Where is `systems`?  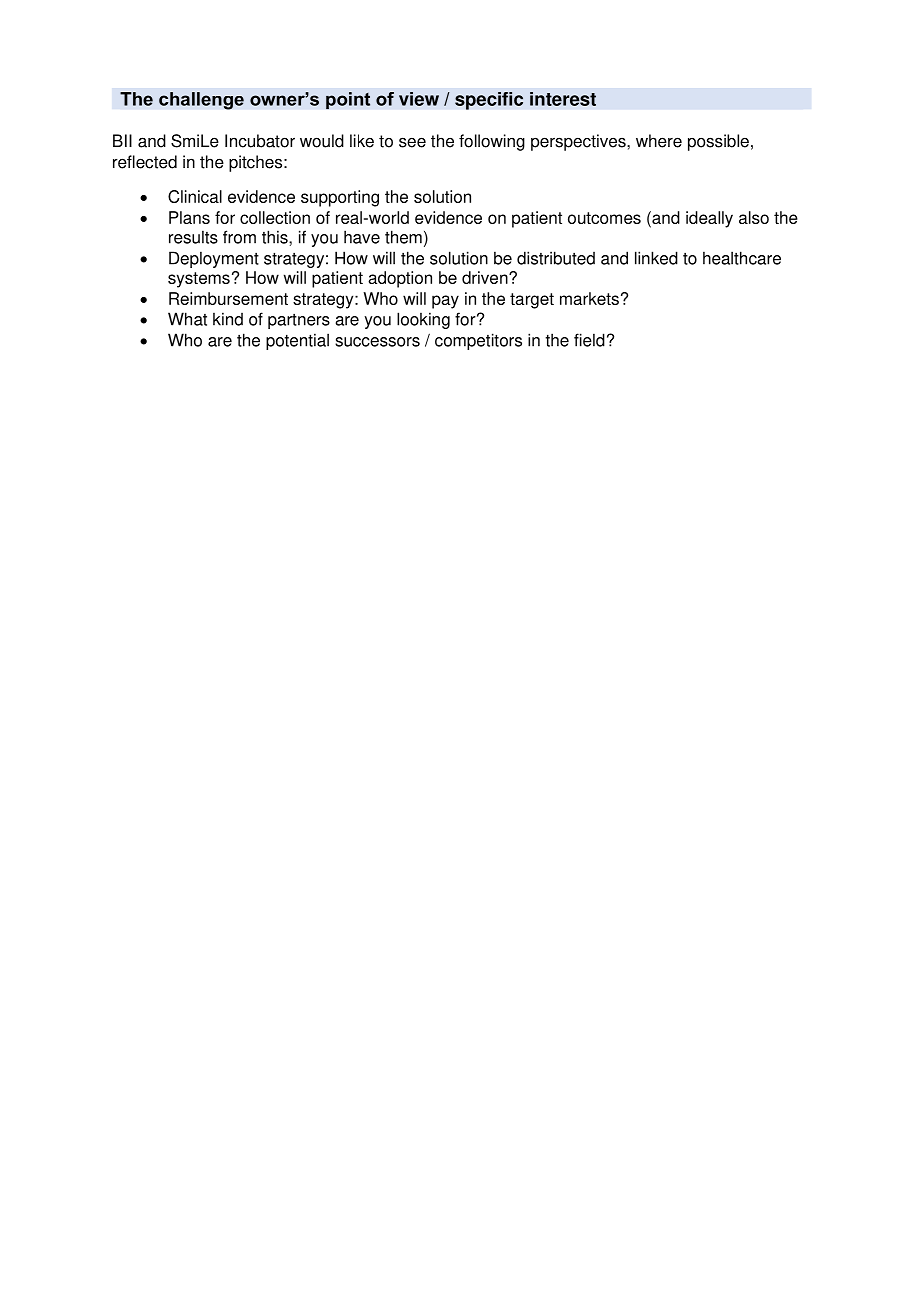 systems is located at coordinates (199, 280).
